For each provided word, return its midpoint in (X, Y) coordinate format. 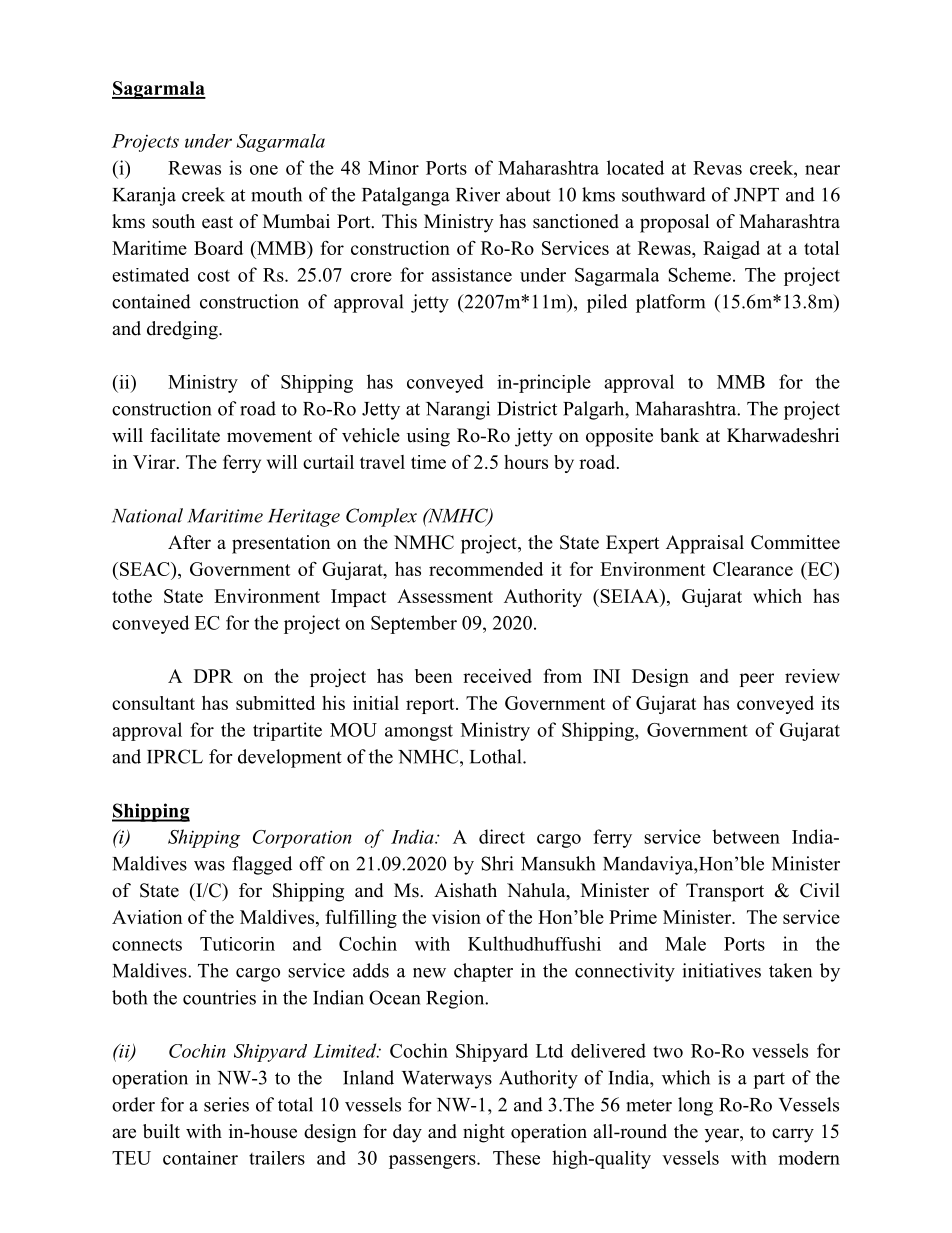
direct (502, 836)
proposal (674, 223)
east (217, 222)
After (189, 542)
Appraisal (705, 544)
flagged (262, 865)
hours (526, 462)
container (200, 1158)
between (746, 836)
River (478, 194)
